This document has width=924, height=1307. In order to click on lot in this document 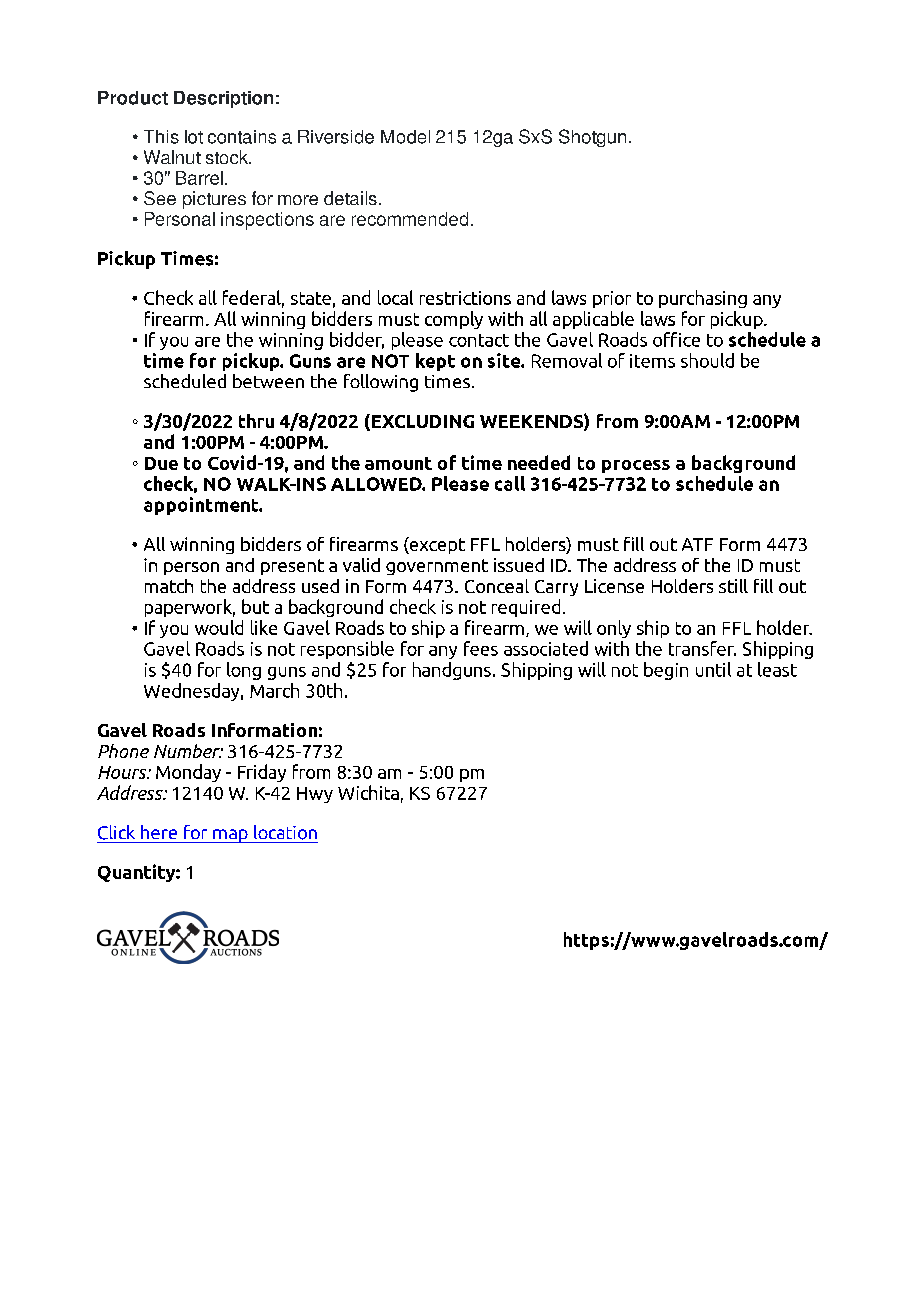, I will do `click(194, 137)`.
